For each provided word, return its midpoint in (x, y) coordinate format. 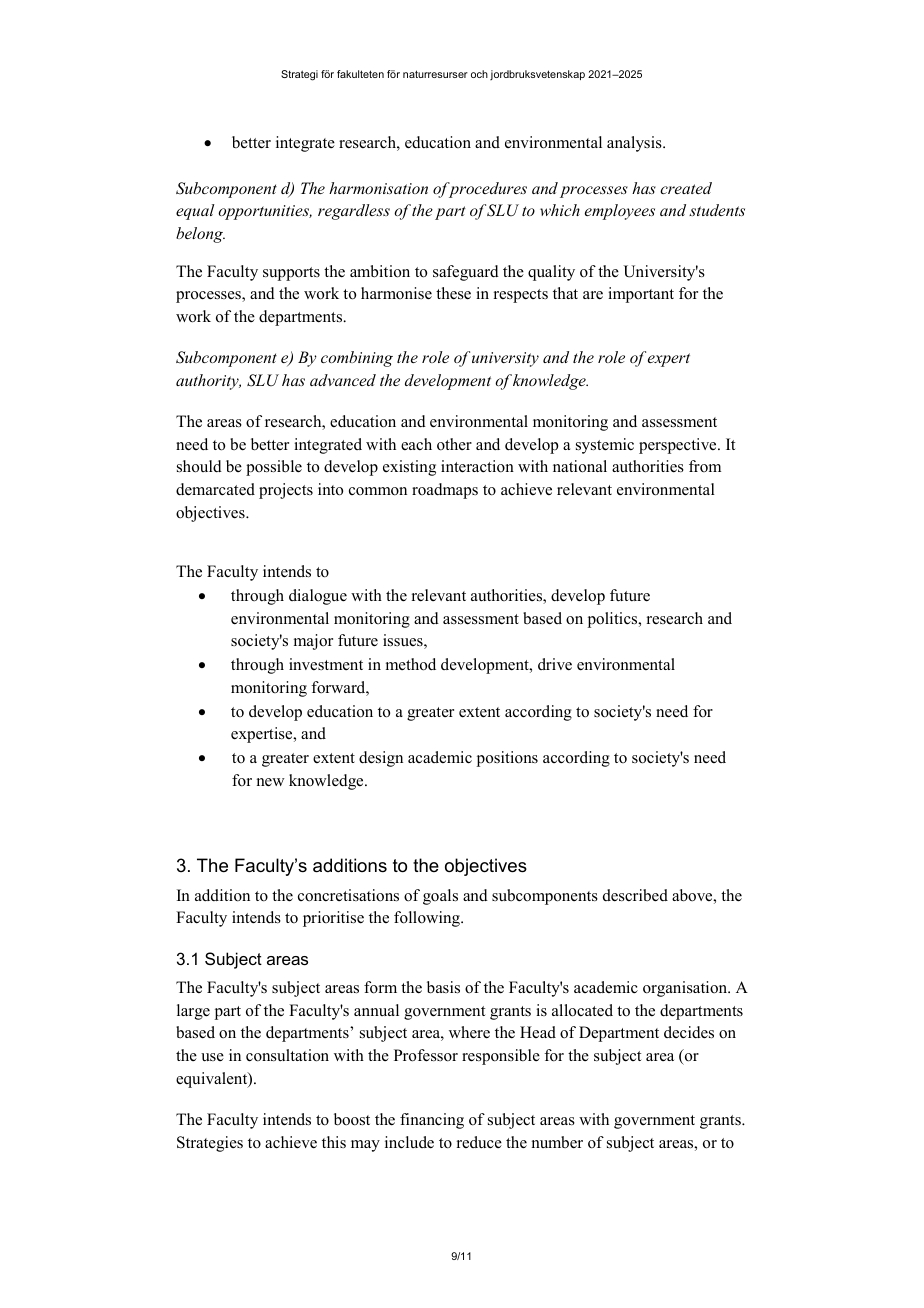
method (411, 664)
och (479, 74)
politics (614, 620)
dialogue (318, 597)
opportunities (265, 212)
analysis (635, 144)
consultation (287, 1055)
